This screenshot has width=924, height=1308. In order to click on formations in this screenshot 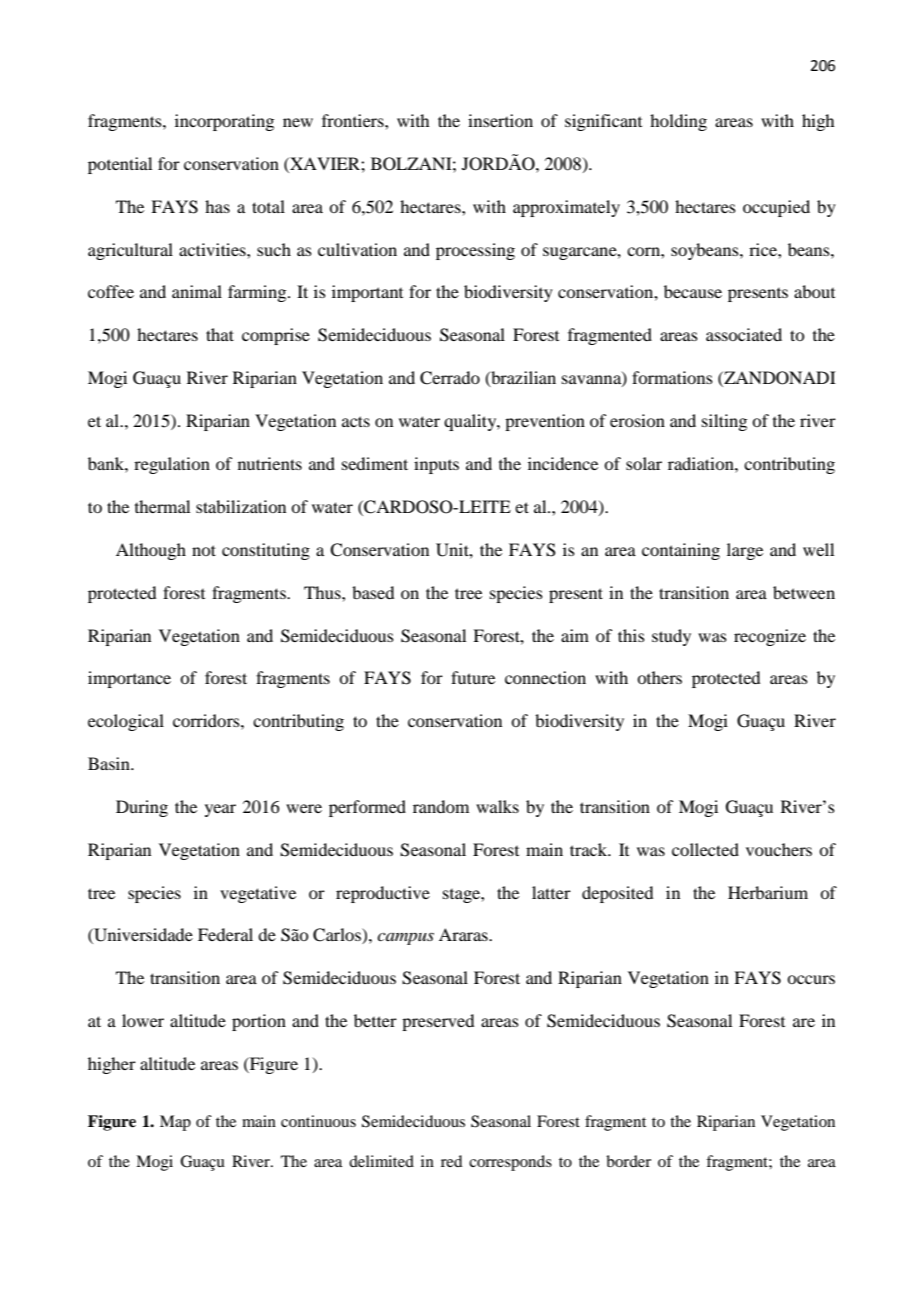, I will do `click(672, 377)`.
